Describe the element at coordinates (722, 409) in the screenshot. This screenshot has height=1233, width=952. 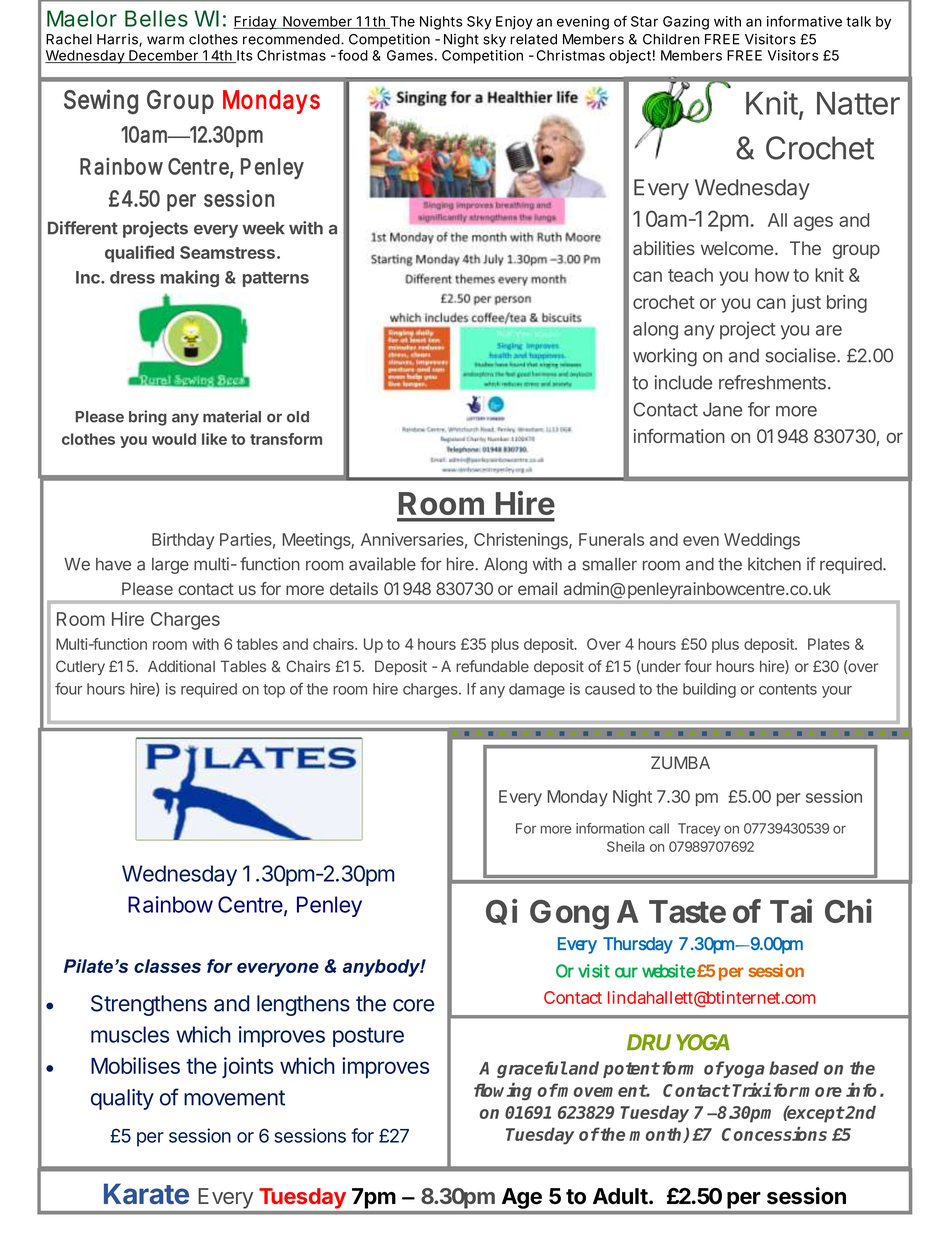
I see `Jane` at that location.
